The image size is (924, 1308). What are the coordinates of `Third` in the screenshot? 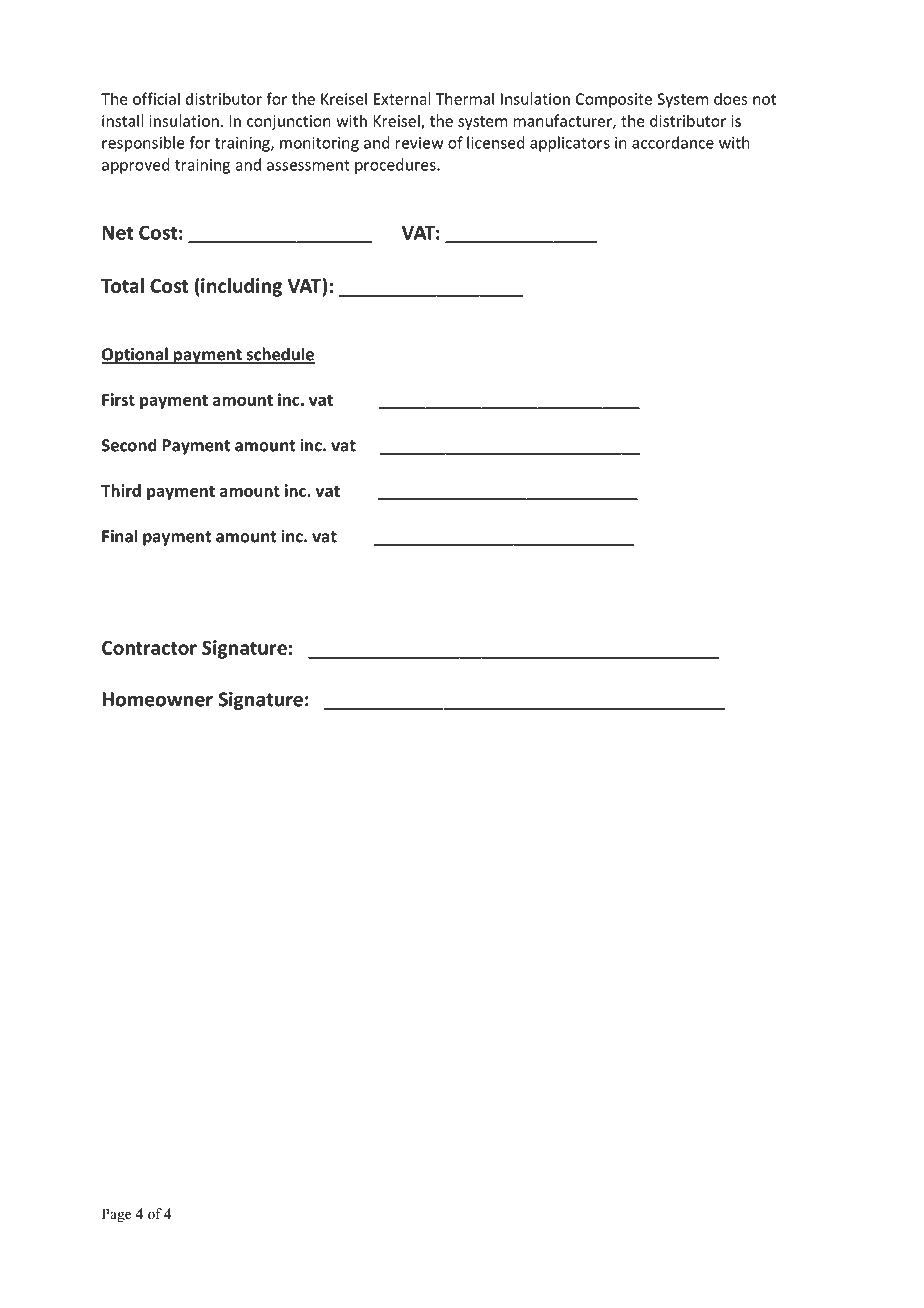 It's located at (121, 490).
